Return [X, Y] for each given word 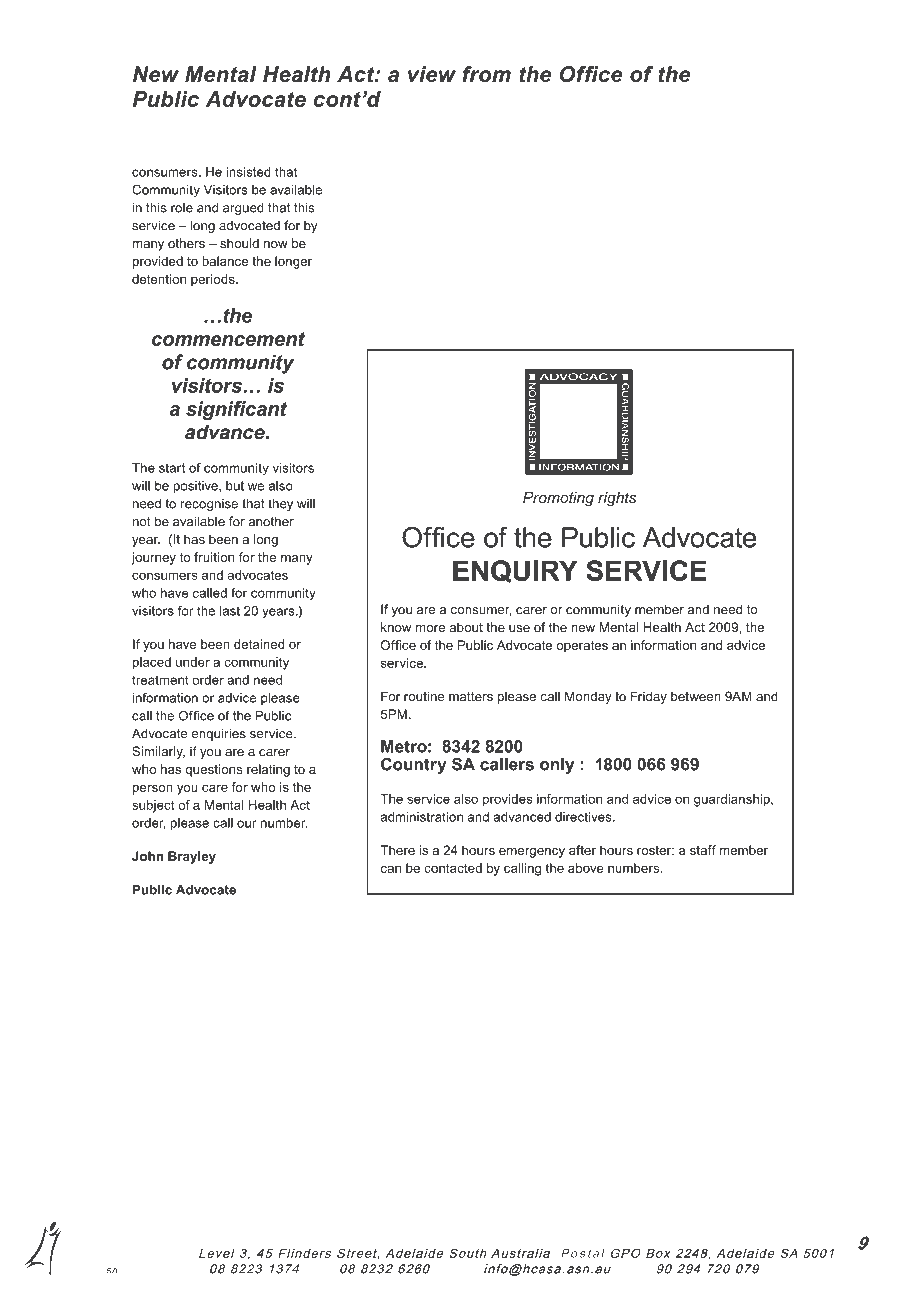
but [235, 486]
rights [617, 499]
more [430, 628]
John [147, 856]
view [432, 74]
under [193, 662]
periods [214, 280]
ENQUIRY [515, 571]
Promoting [558, 499]
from [486, 74]
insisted [248, 172]
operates [582, 647]
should [239, 243]
